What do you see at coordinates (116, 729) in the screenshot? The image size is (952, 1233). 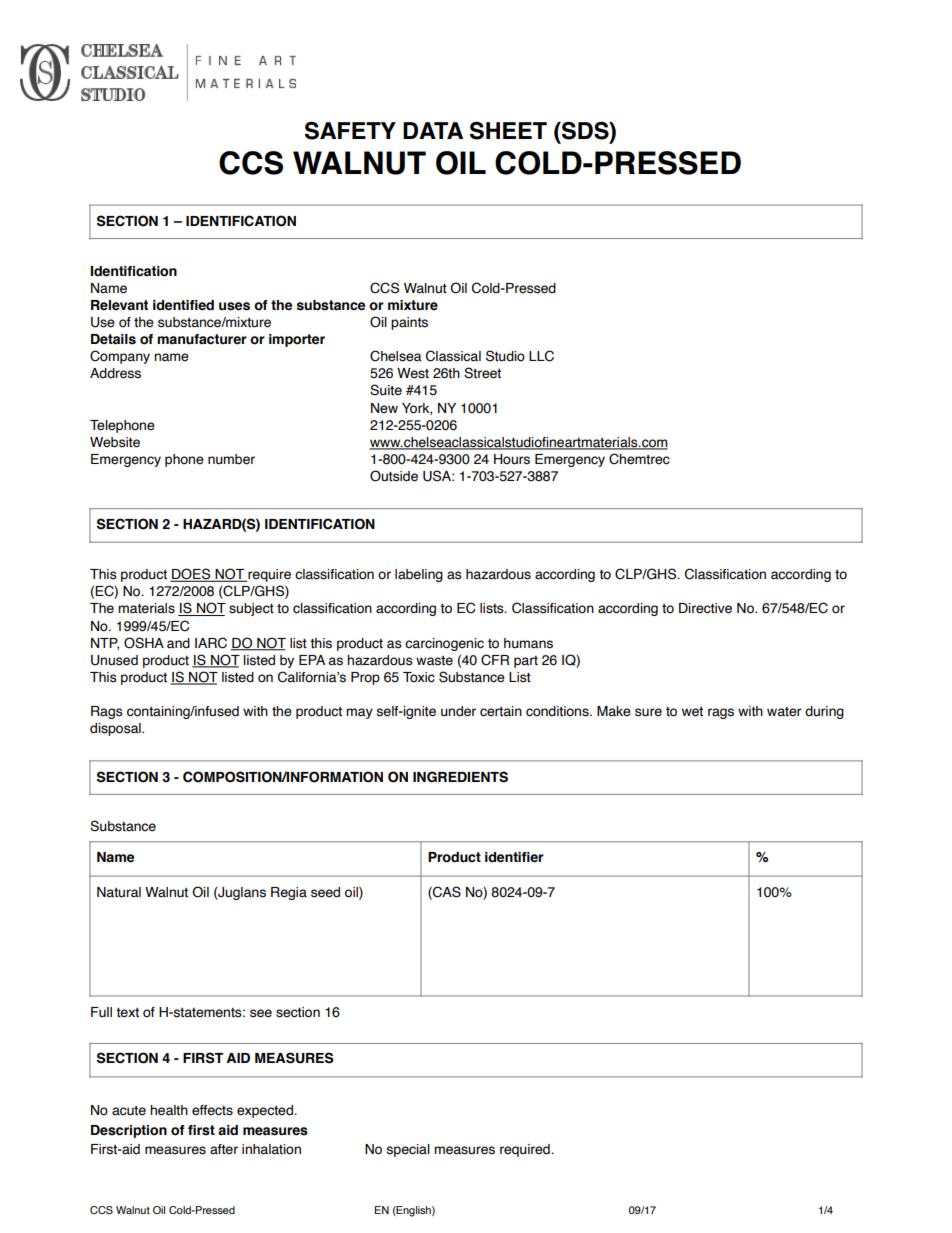 I see `disposal` at bounding box center [116, 729].
